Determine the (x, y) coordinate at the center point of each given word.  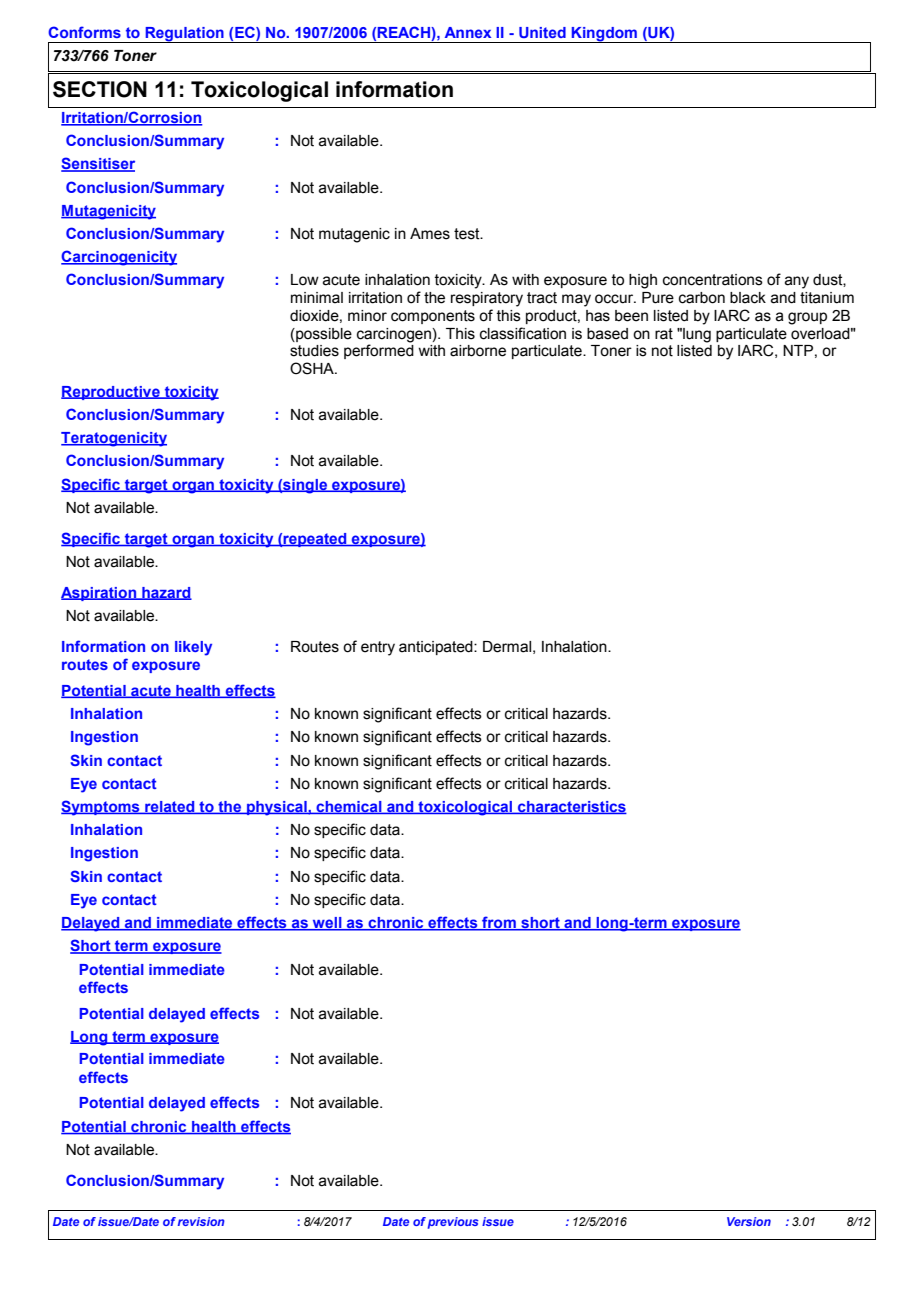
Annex (468, 32)
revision (201, 1221)
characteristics (571, 807)
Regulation (184, 35)
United (542, 32)
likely (193, 648)
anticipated (437, 648)
